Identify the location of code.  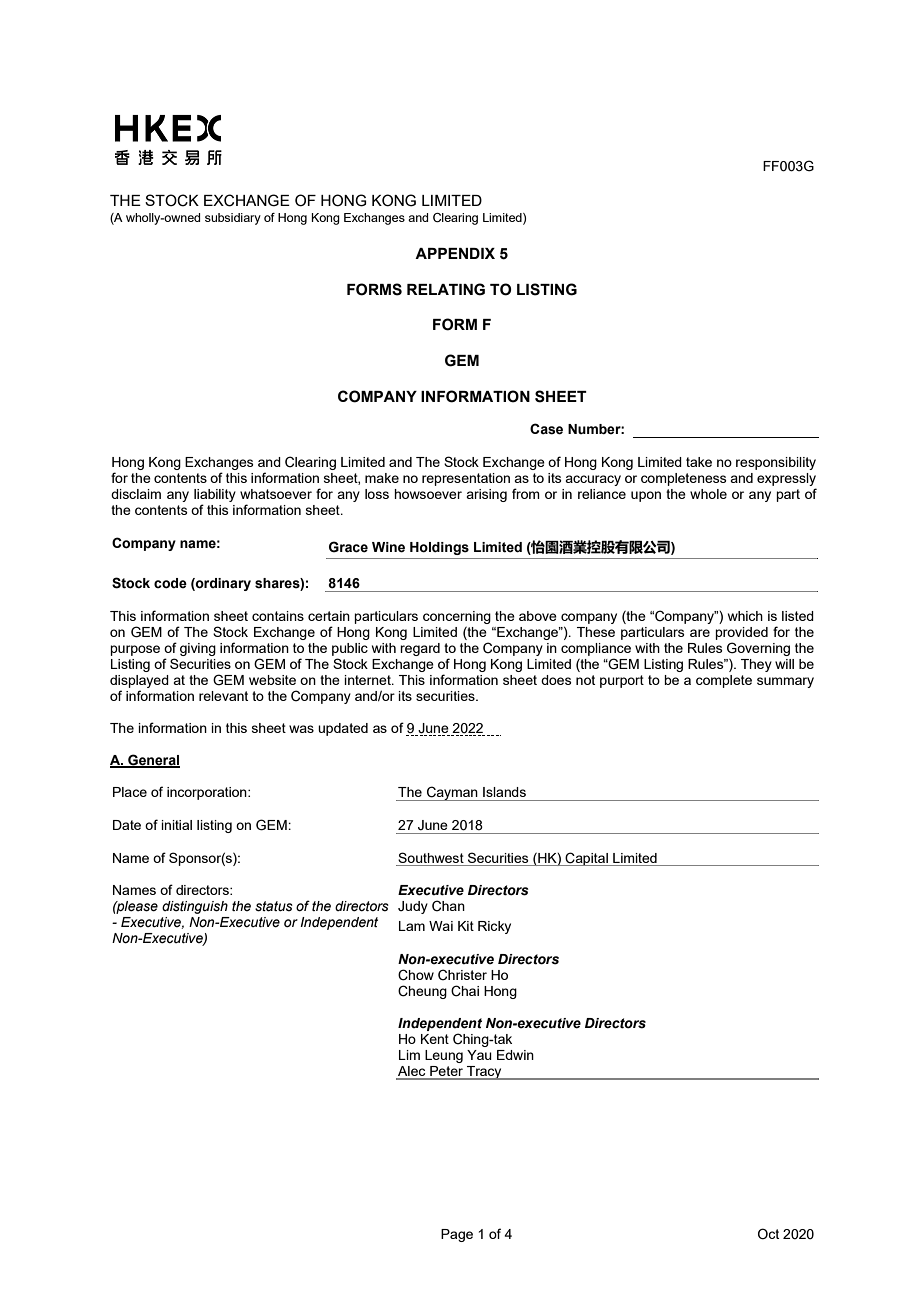
(170, 583).
